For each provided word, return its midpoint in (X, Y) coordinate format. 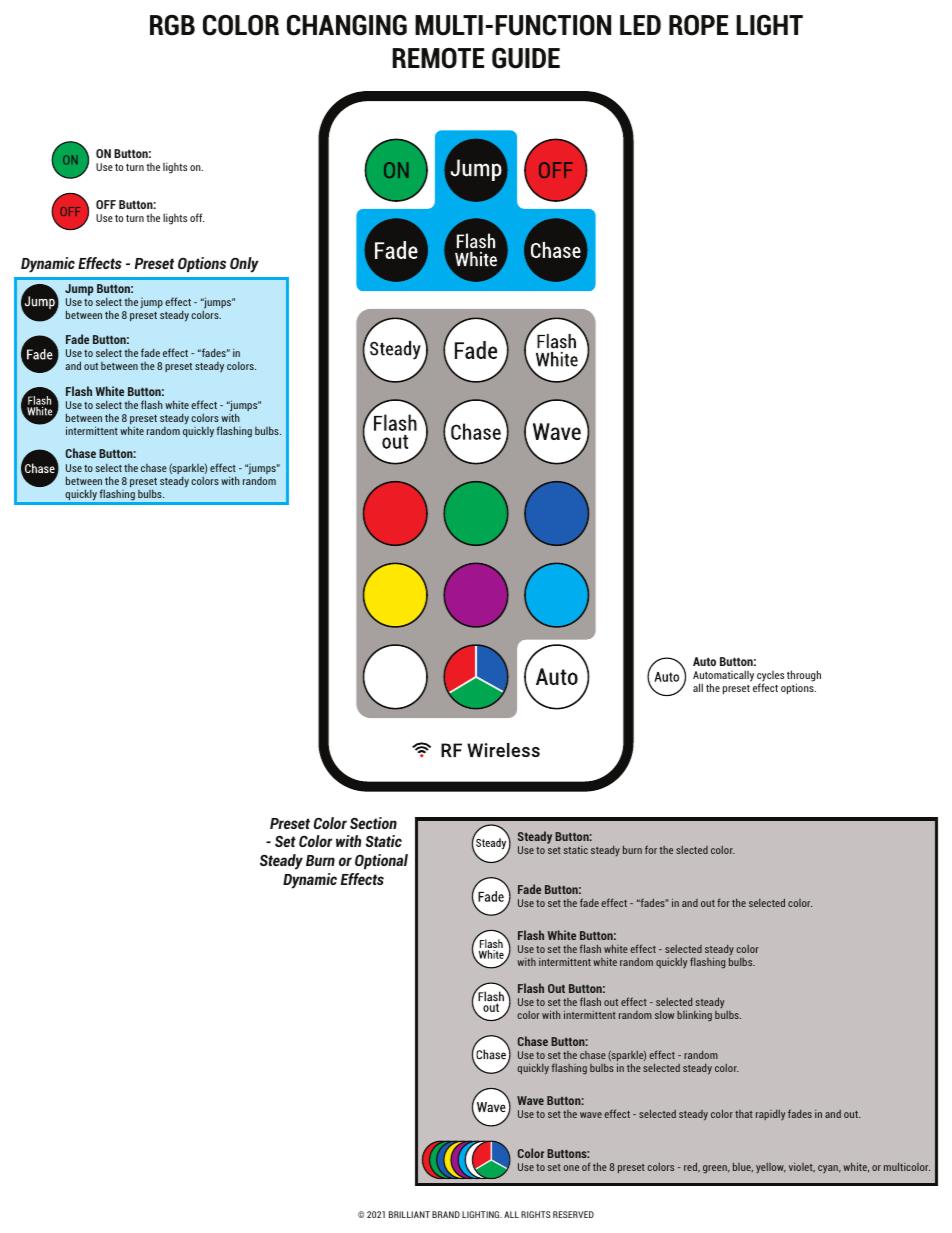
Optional (381, 861)
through (804, 677)
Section (373, 823)
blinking (694, 1016)
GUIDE (526, 58)
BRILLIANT (409, 1214)
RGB (172, 25)
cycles (770, 678)
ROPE (698, 25)
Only (244, 265)
